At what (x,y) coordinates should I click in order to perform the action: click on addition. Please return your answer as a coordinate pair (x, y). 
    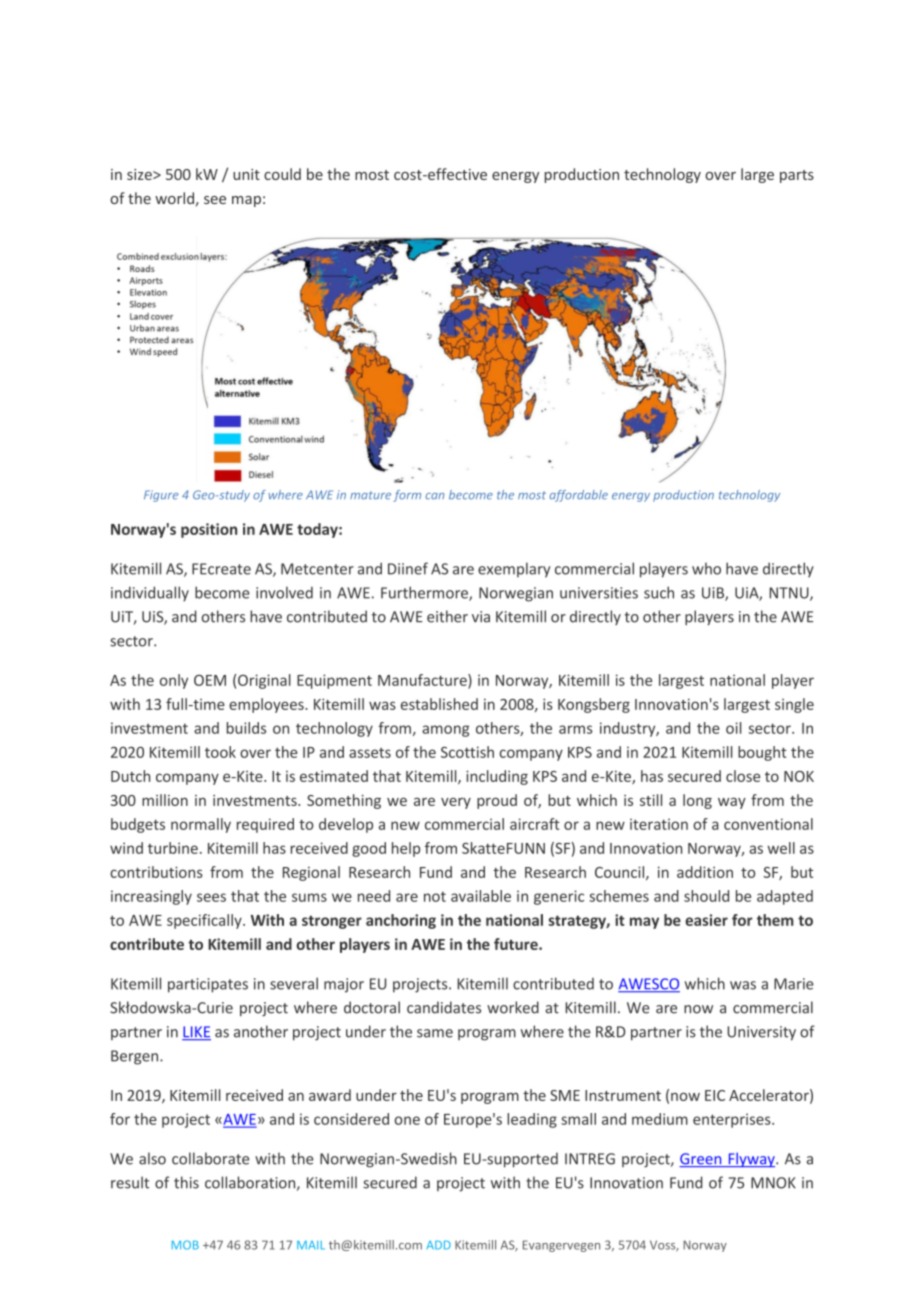
    Looking at the image, I should click on (705, 872).
